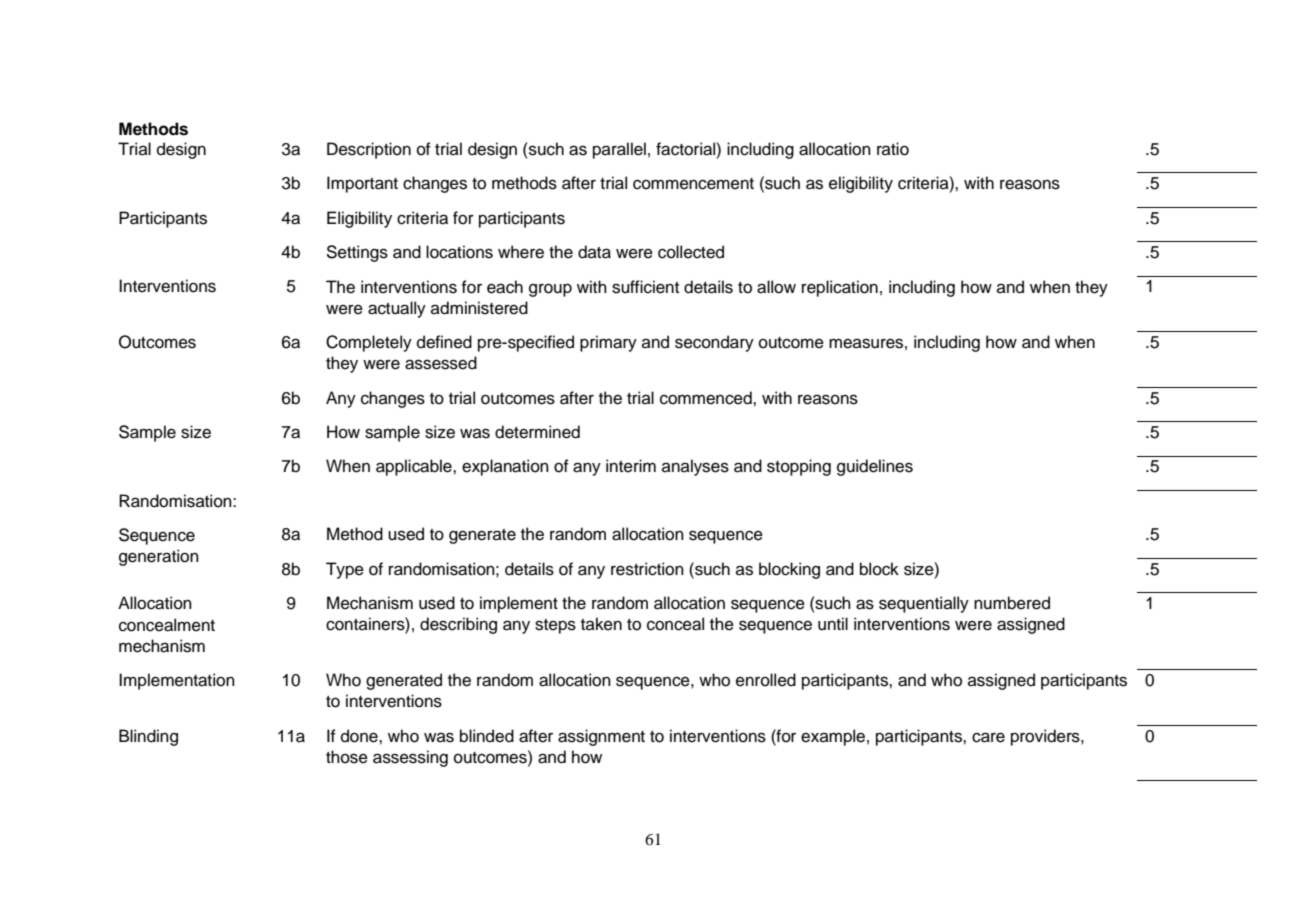 The width and height of the screenshot is (1308, 924). Describe the element at coordinates (988, 737) in the screenshot. I see `care` at that location.
